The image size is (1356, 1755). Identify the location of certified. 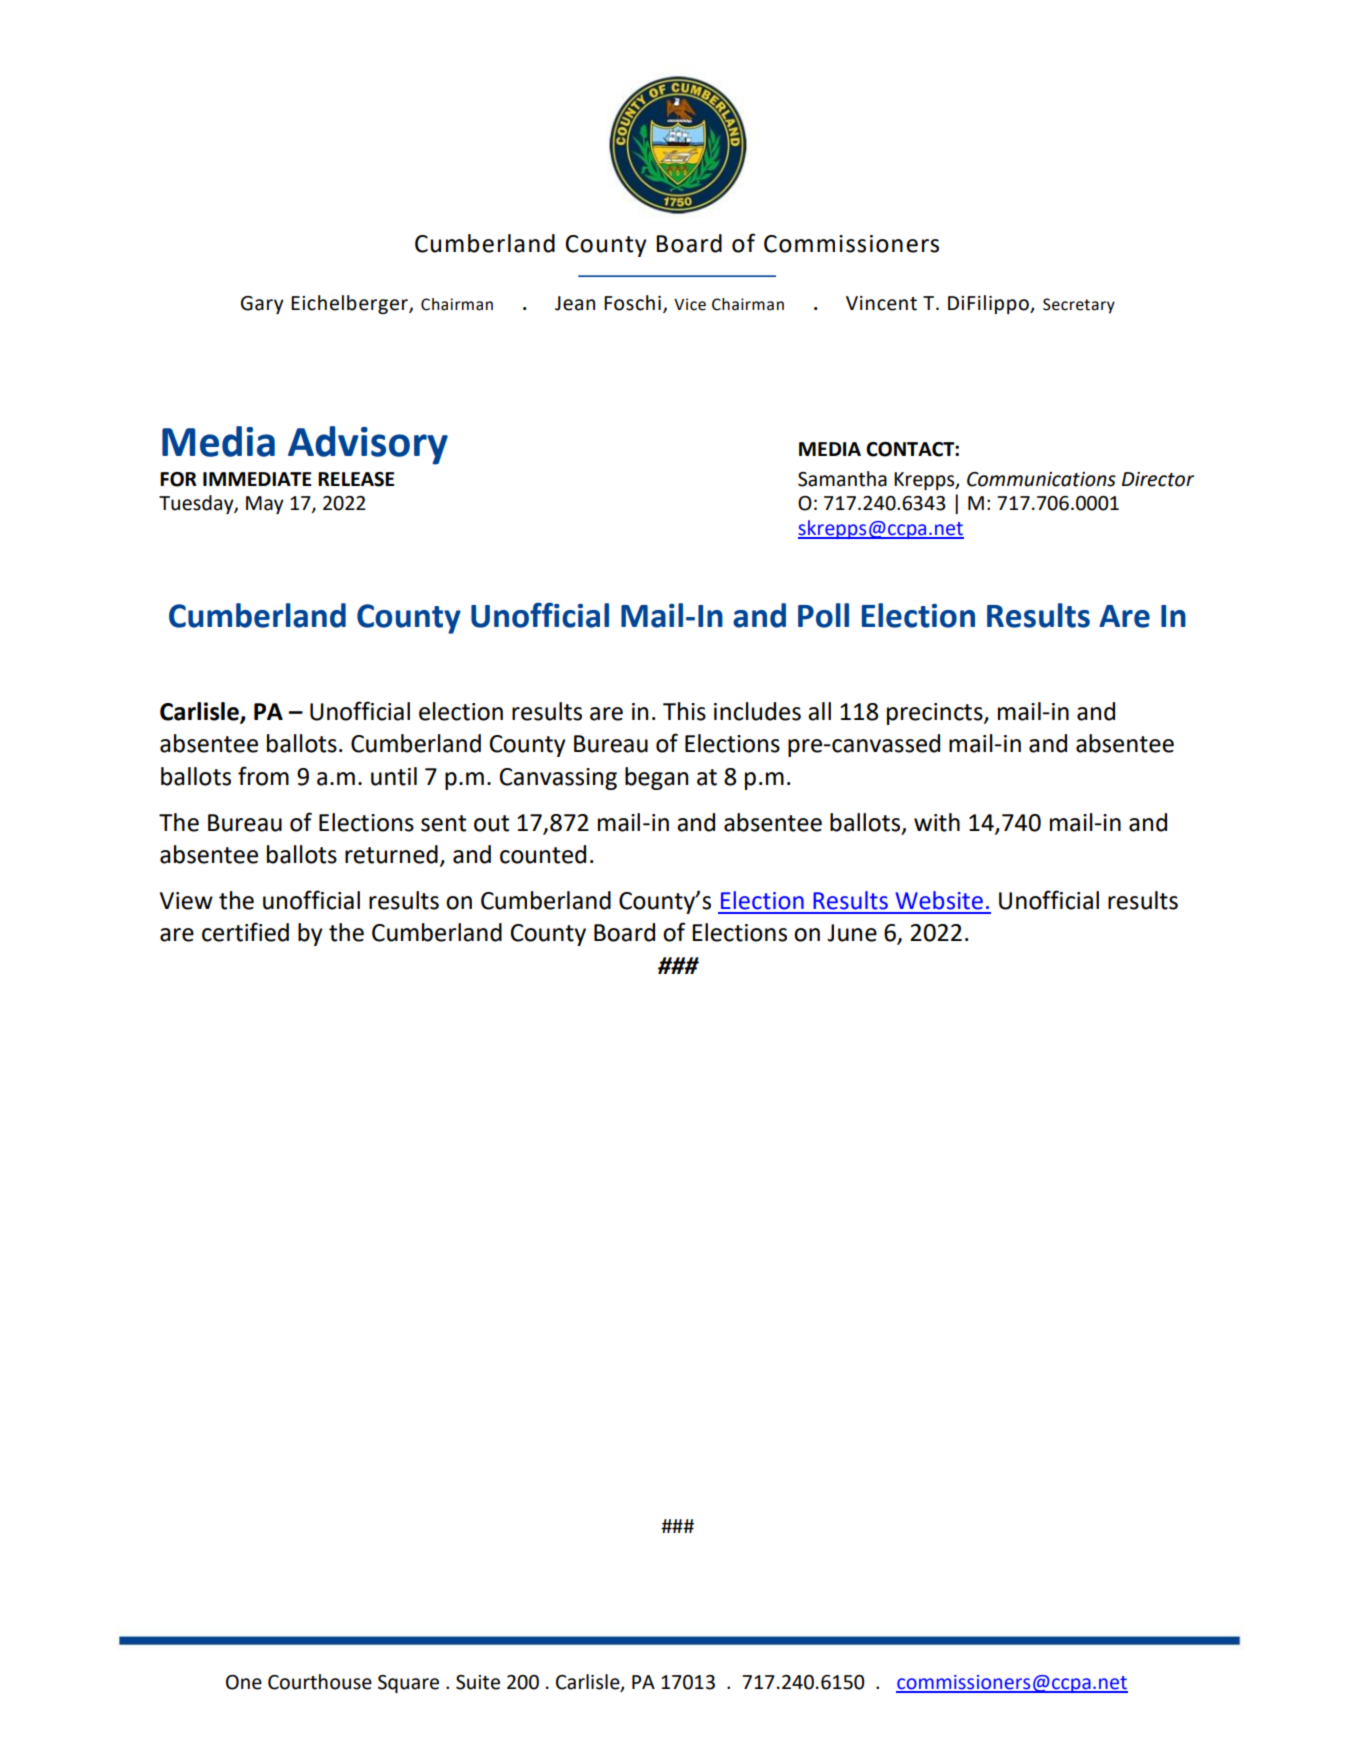
(245, 932).
